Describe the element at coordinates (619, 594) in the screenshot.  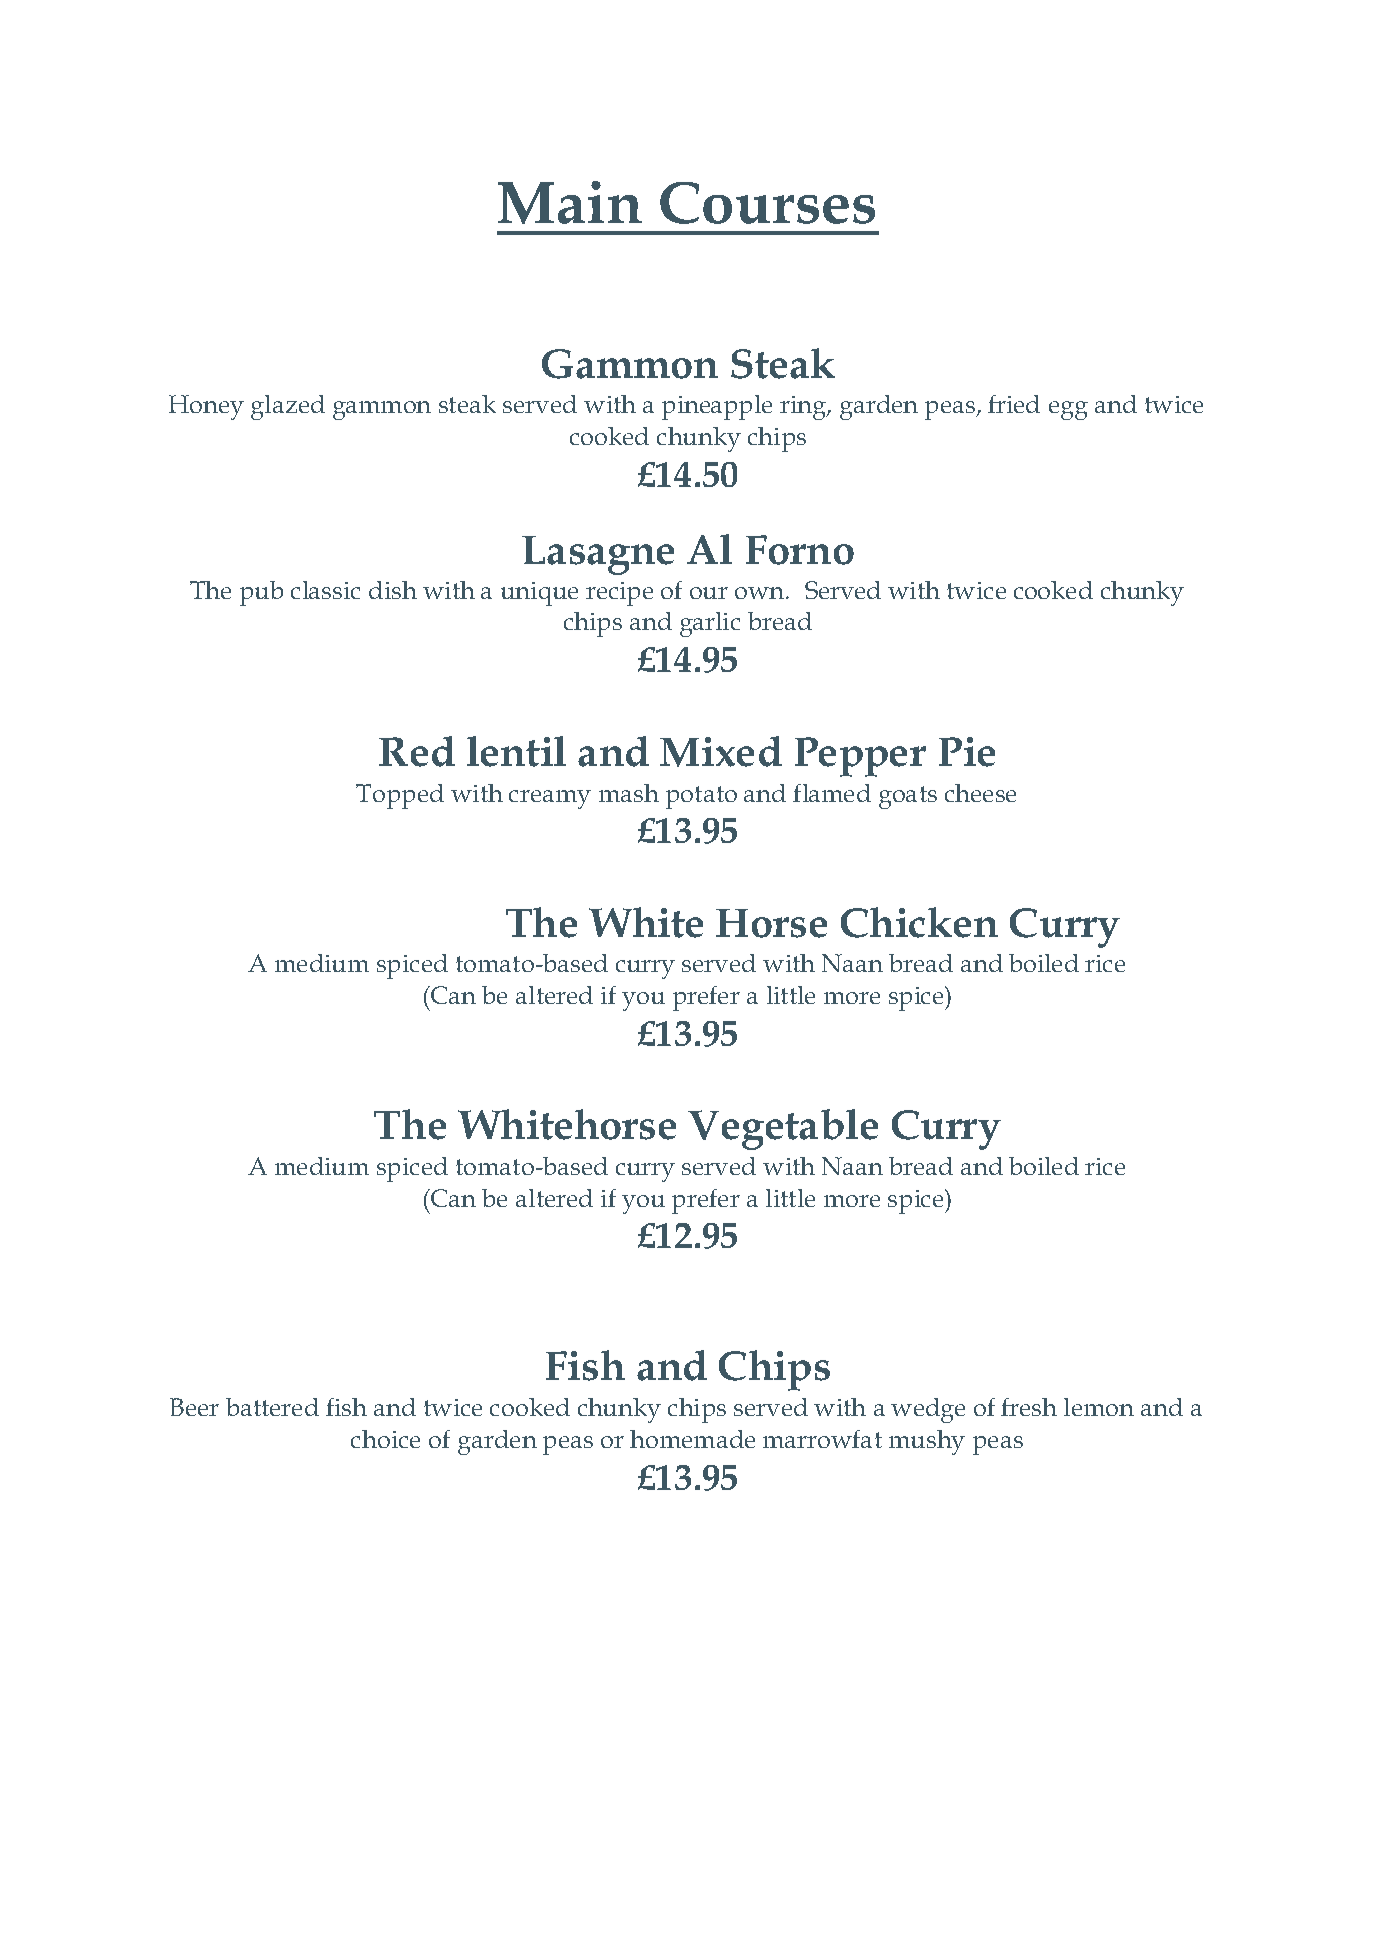
I see `recipe` at that location.
